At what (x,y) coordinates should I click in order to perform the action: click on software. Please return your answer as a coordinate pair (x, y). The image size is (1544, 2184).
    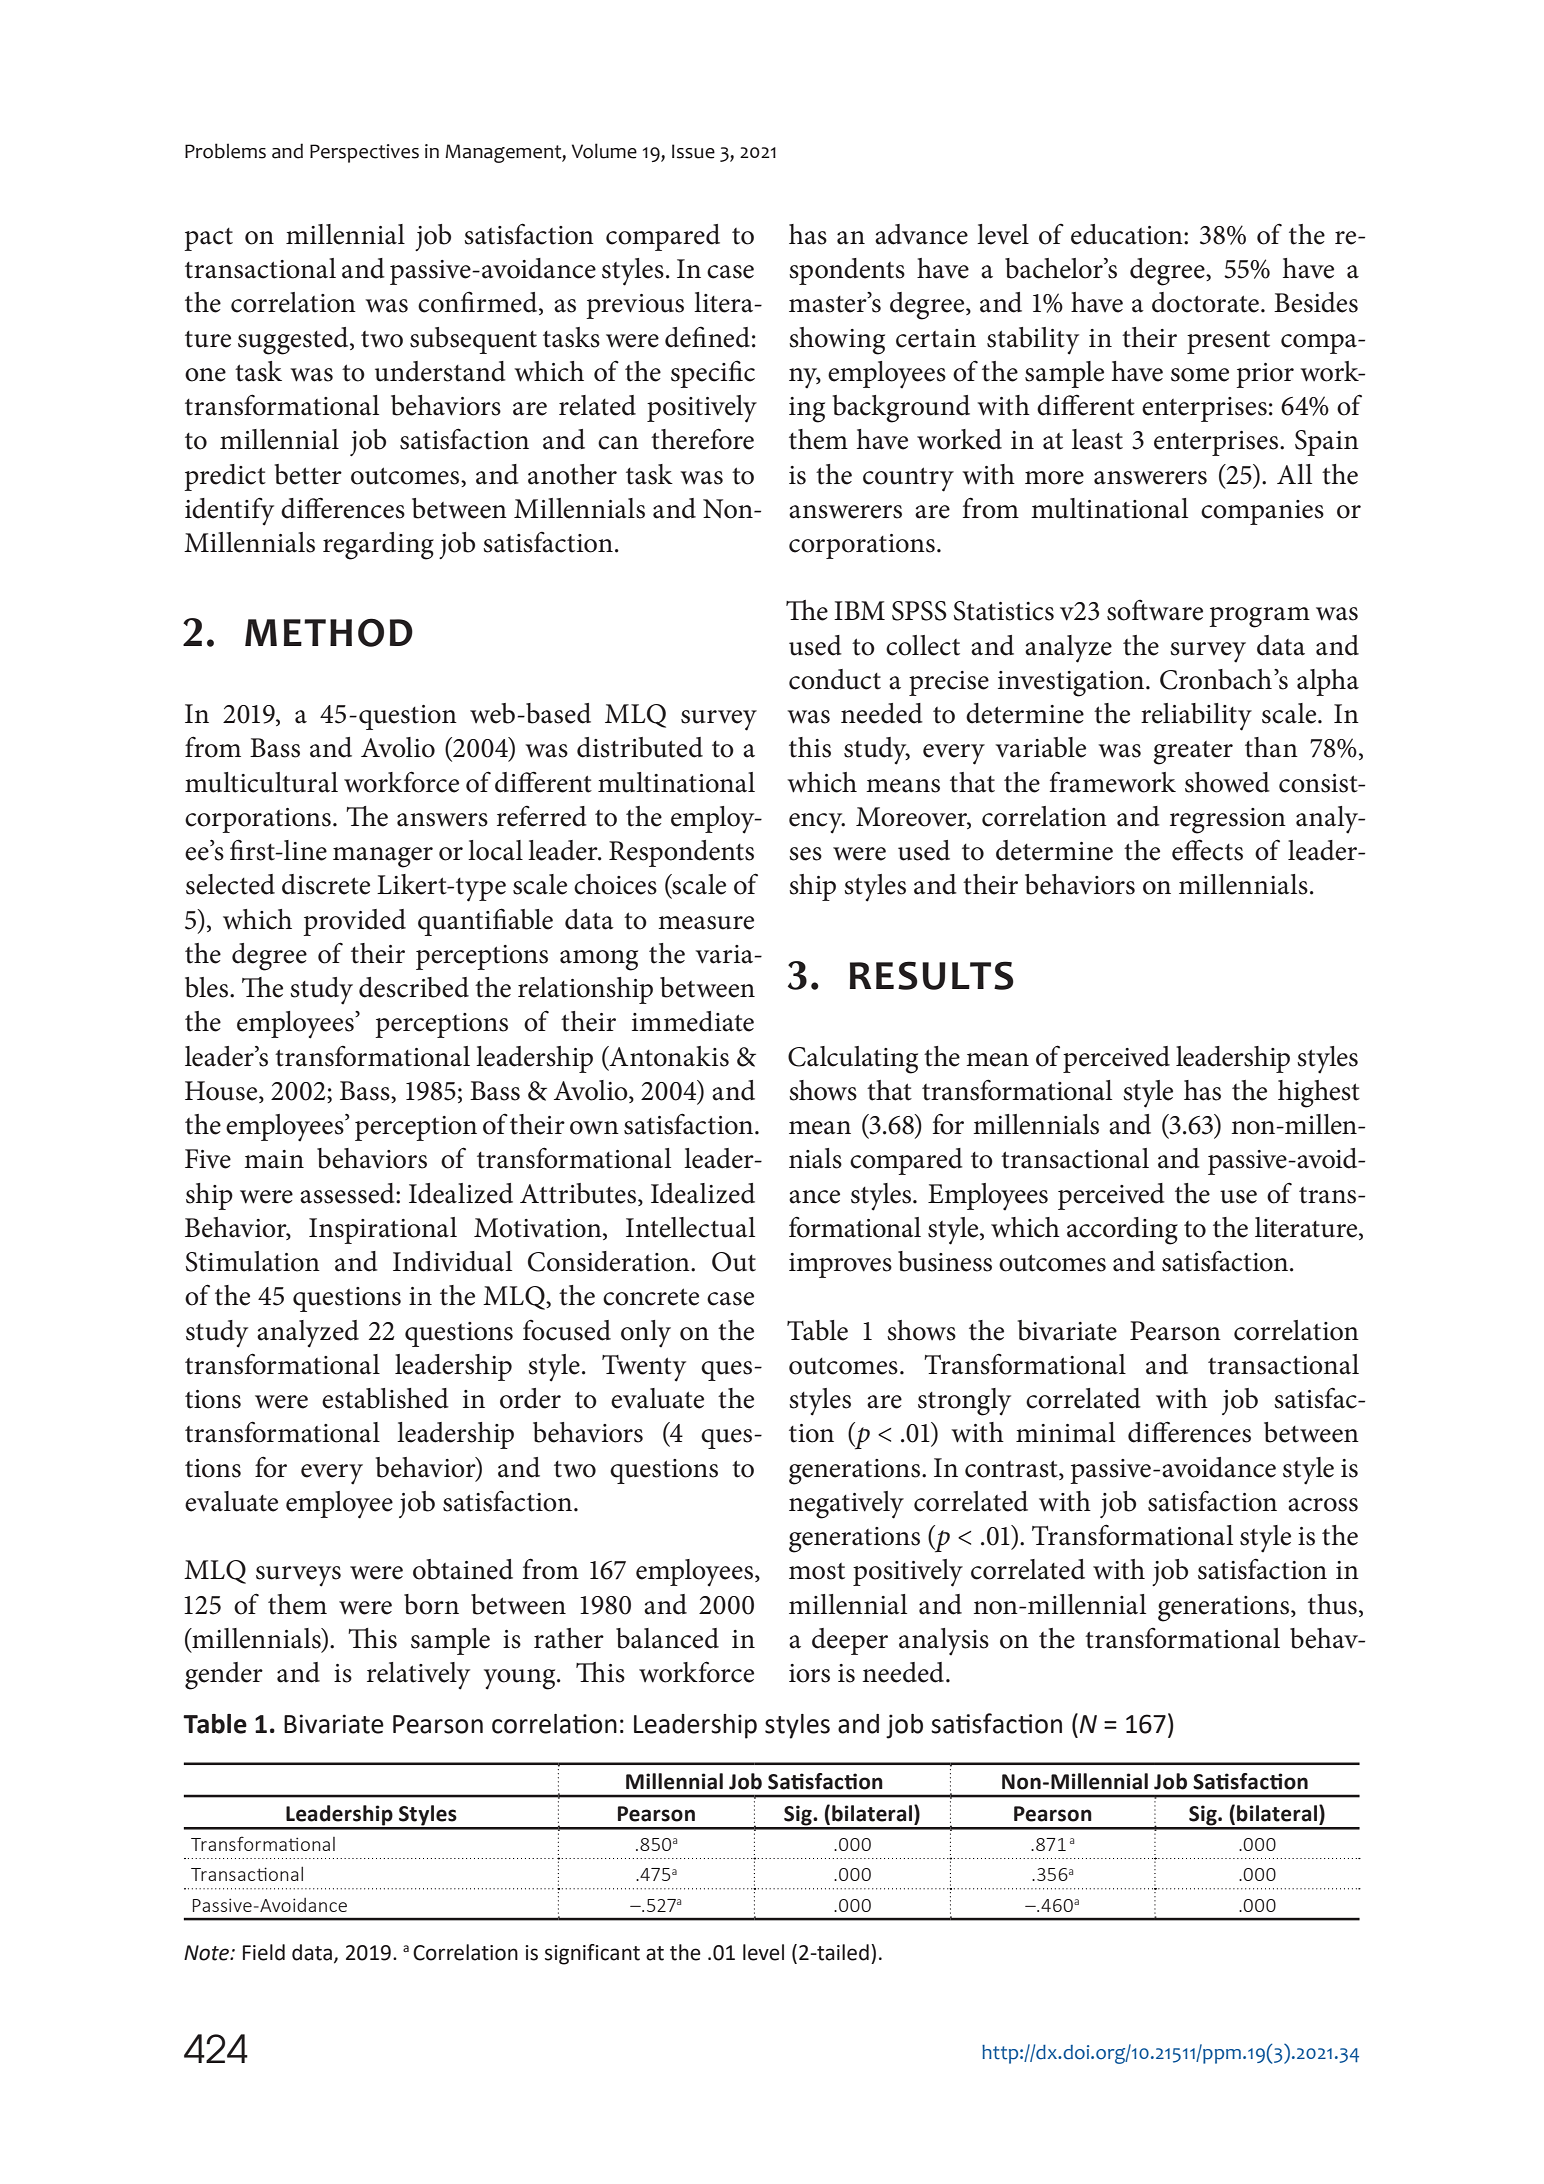
    Looking at the image, I should click on (1155, 610).
